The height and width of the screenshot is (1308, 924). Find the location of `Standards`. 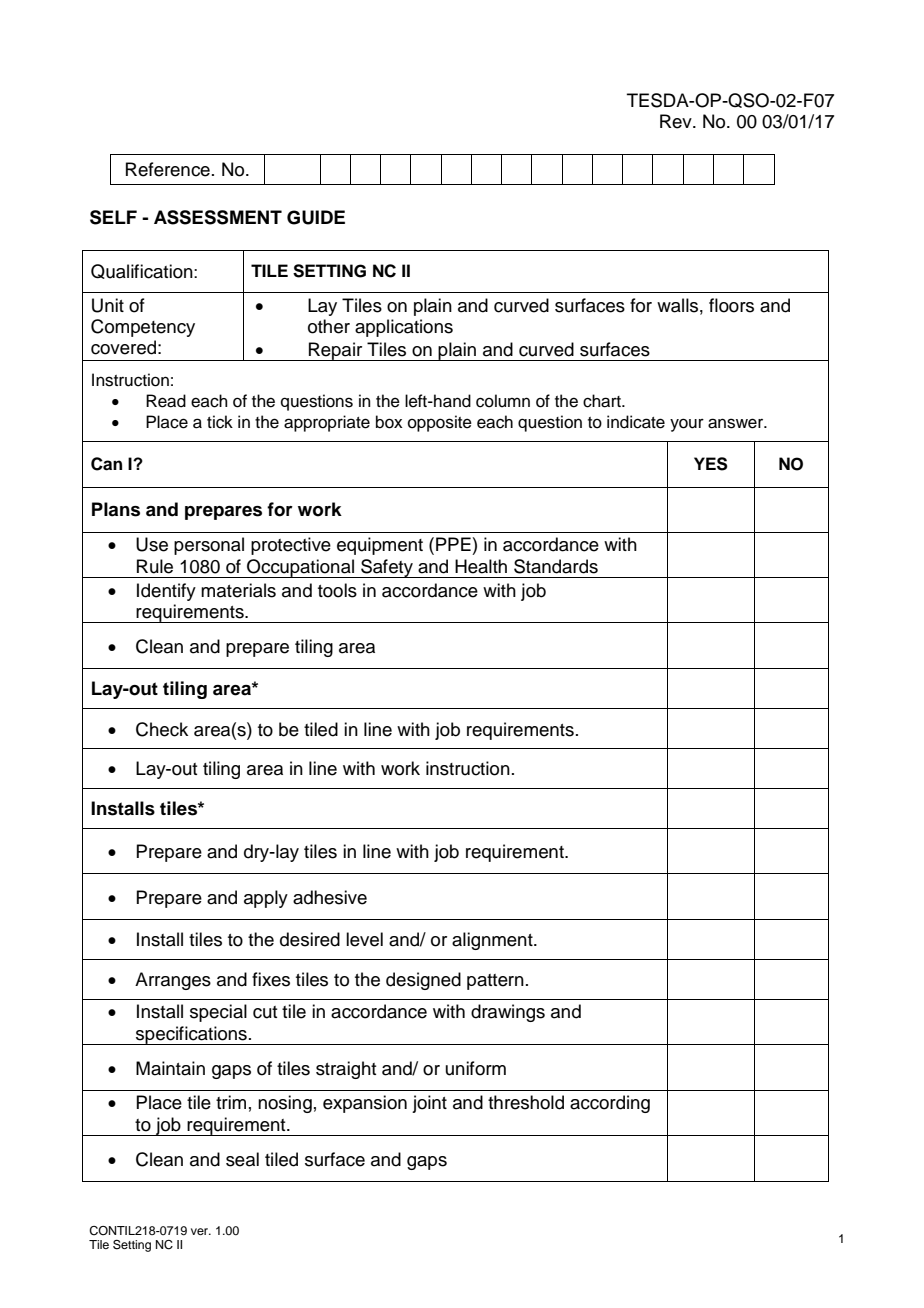

Standards is located at coordinates (556, 566).
